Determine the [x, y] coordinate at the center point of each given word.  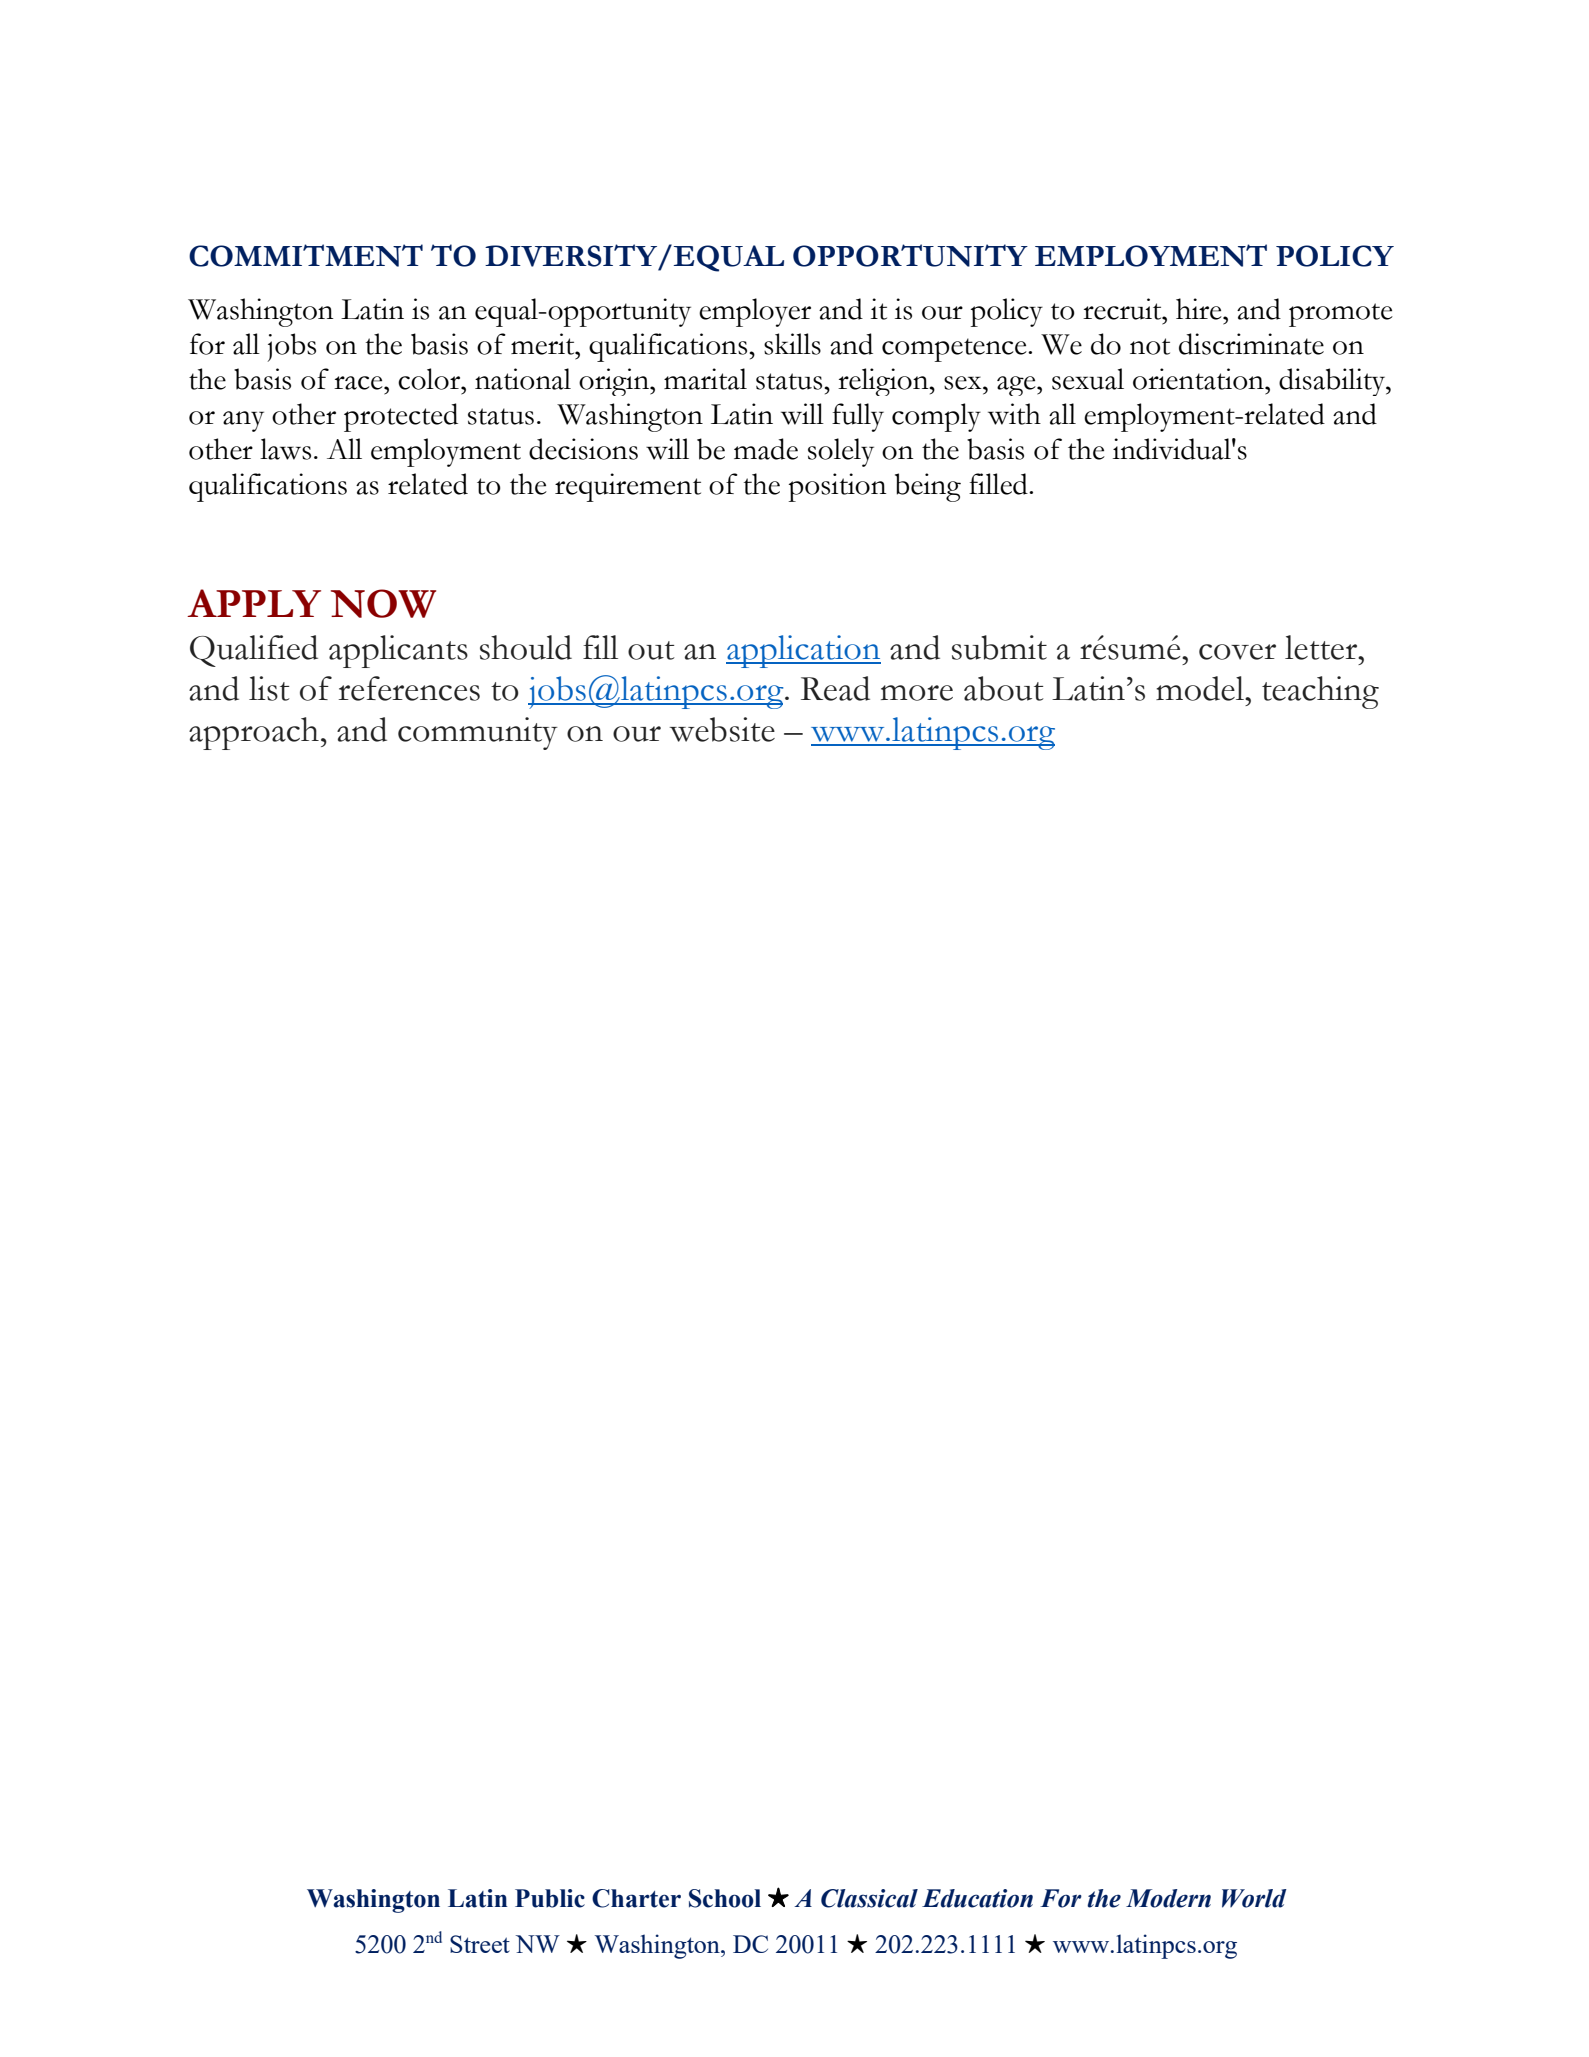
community [478, 733]
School [725, 1898]
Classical [869, 1898]
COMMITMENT [306, 255]
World [1254, 1898]
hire [1200, 309]
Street [480, 1944]
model [1201, 688]
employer [755, 312]
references [409, 688]
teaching [1320, 692]
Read [835, 688]
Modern [1168, 1898]
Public [550, 1898]
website [722, 729]
